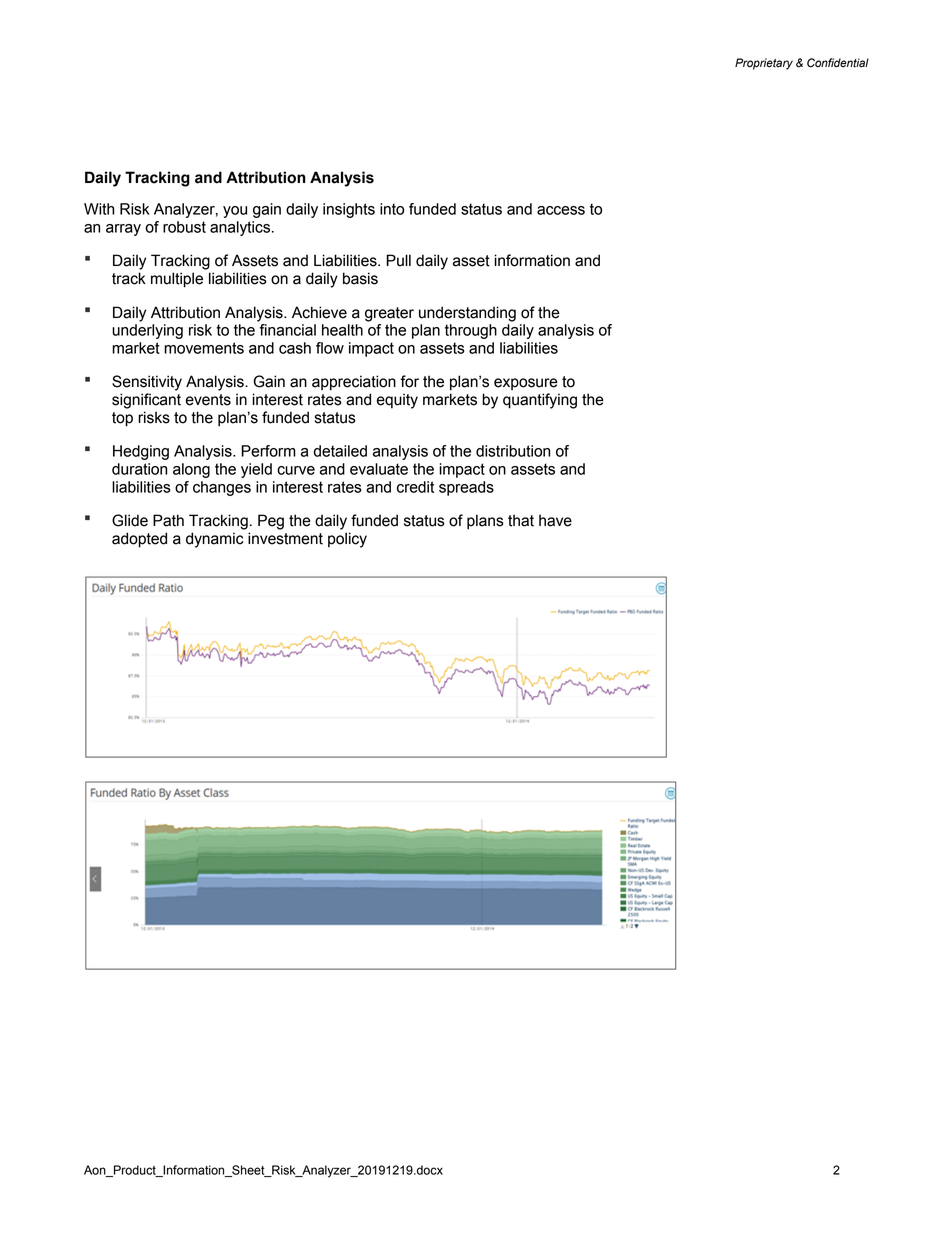  Describe the element at coordinates (540, 401) in the document. I see `quantifying` at that location.
